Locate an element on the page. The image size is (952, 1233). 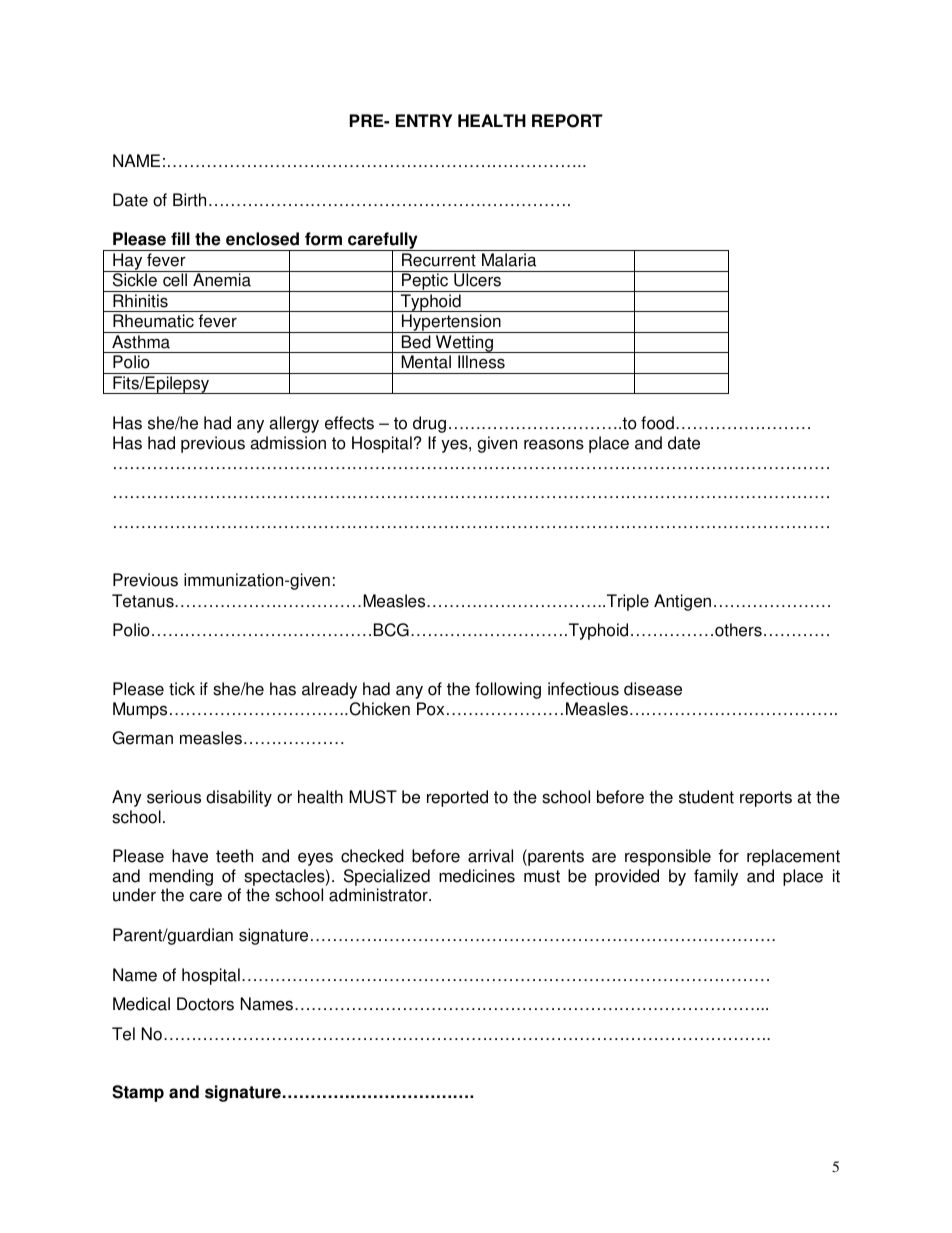
Recurrent is located at coordinates (439, 260).
